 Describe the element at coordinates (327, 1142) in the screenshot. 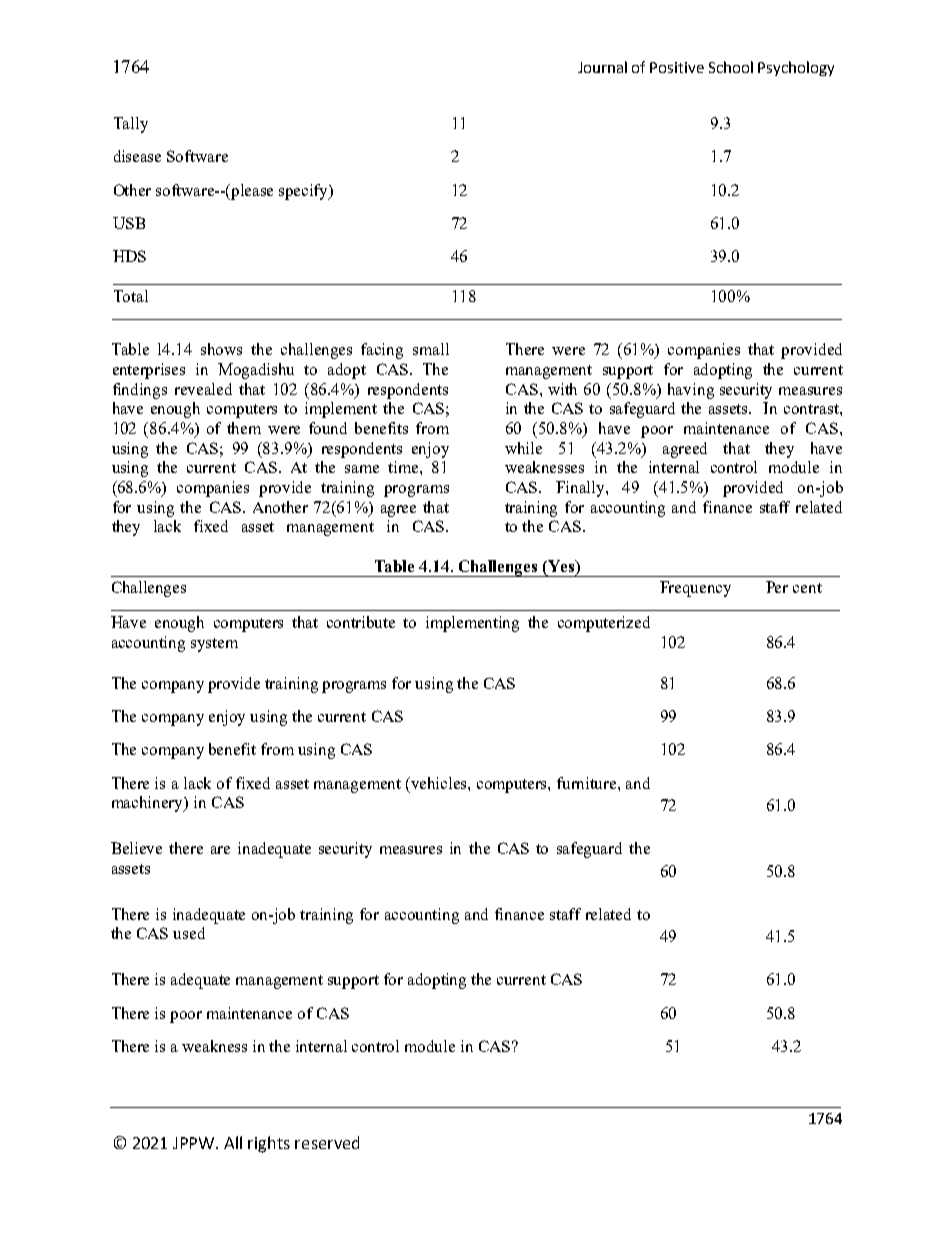

I see `reserved` at that location.
